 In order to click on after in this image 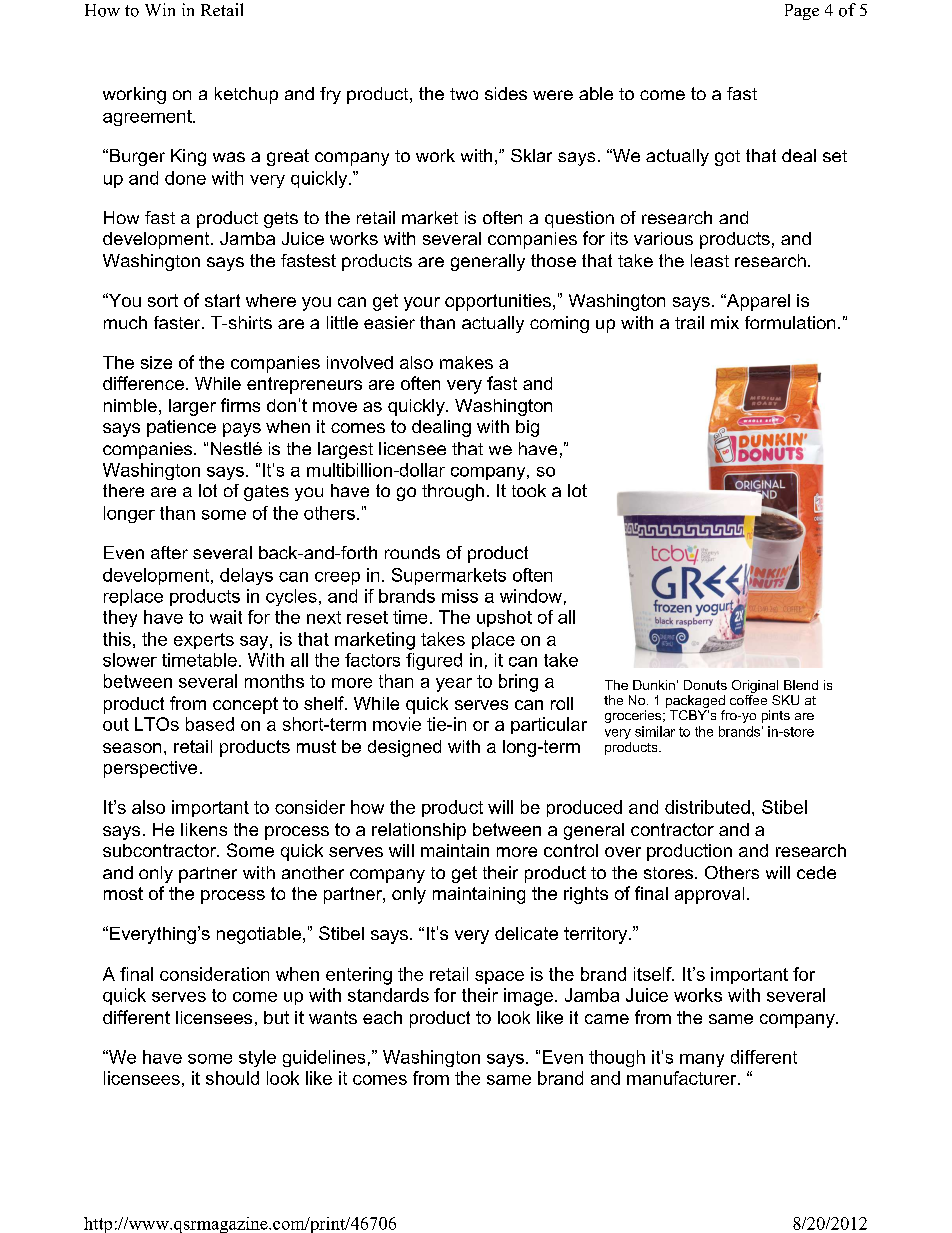, I will do `click(169, 552)`.
